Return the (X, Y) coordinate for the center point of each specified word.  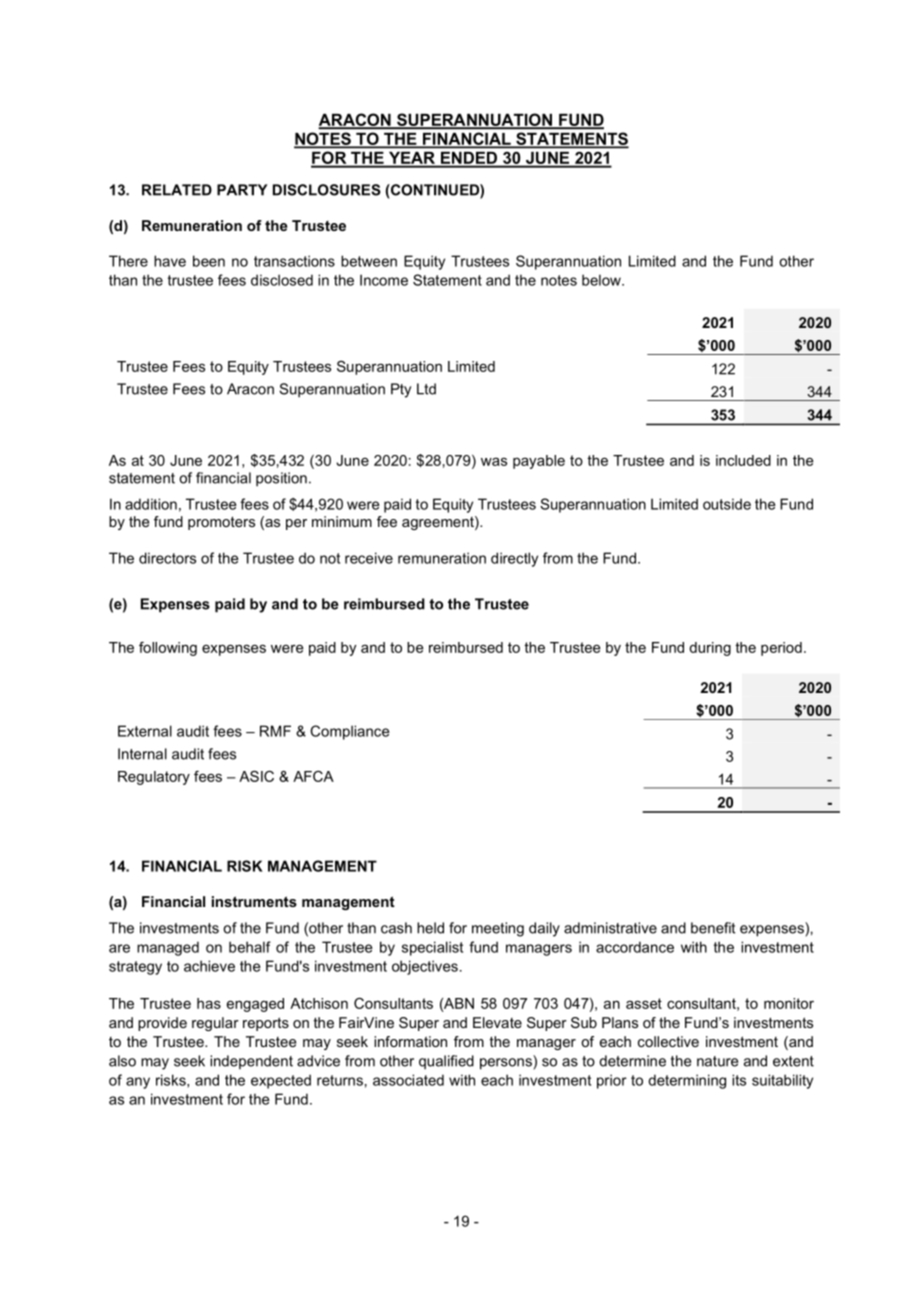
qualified (446, 1062)
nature (717, 1061)
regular (215, 1024)
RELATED (177, 190)
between (369, 261)
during (710, 649)
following (168, 649)
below (602, 280)
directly (514, 559)
